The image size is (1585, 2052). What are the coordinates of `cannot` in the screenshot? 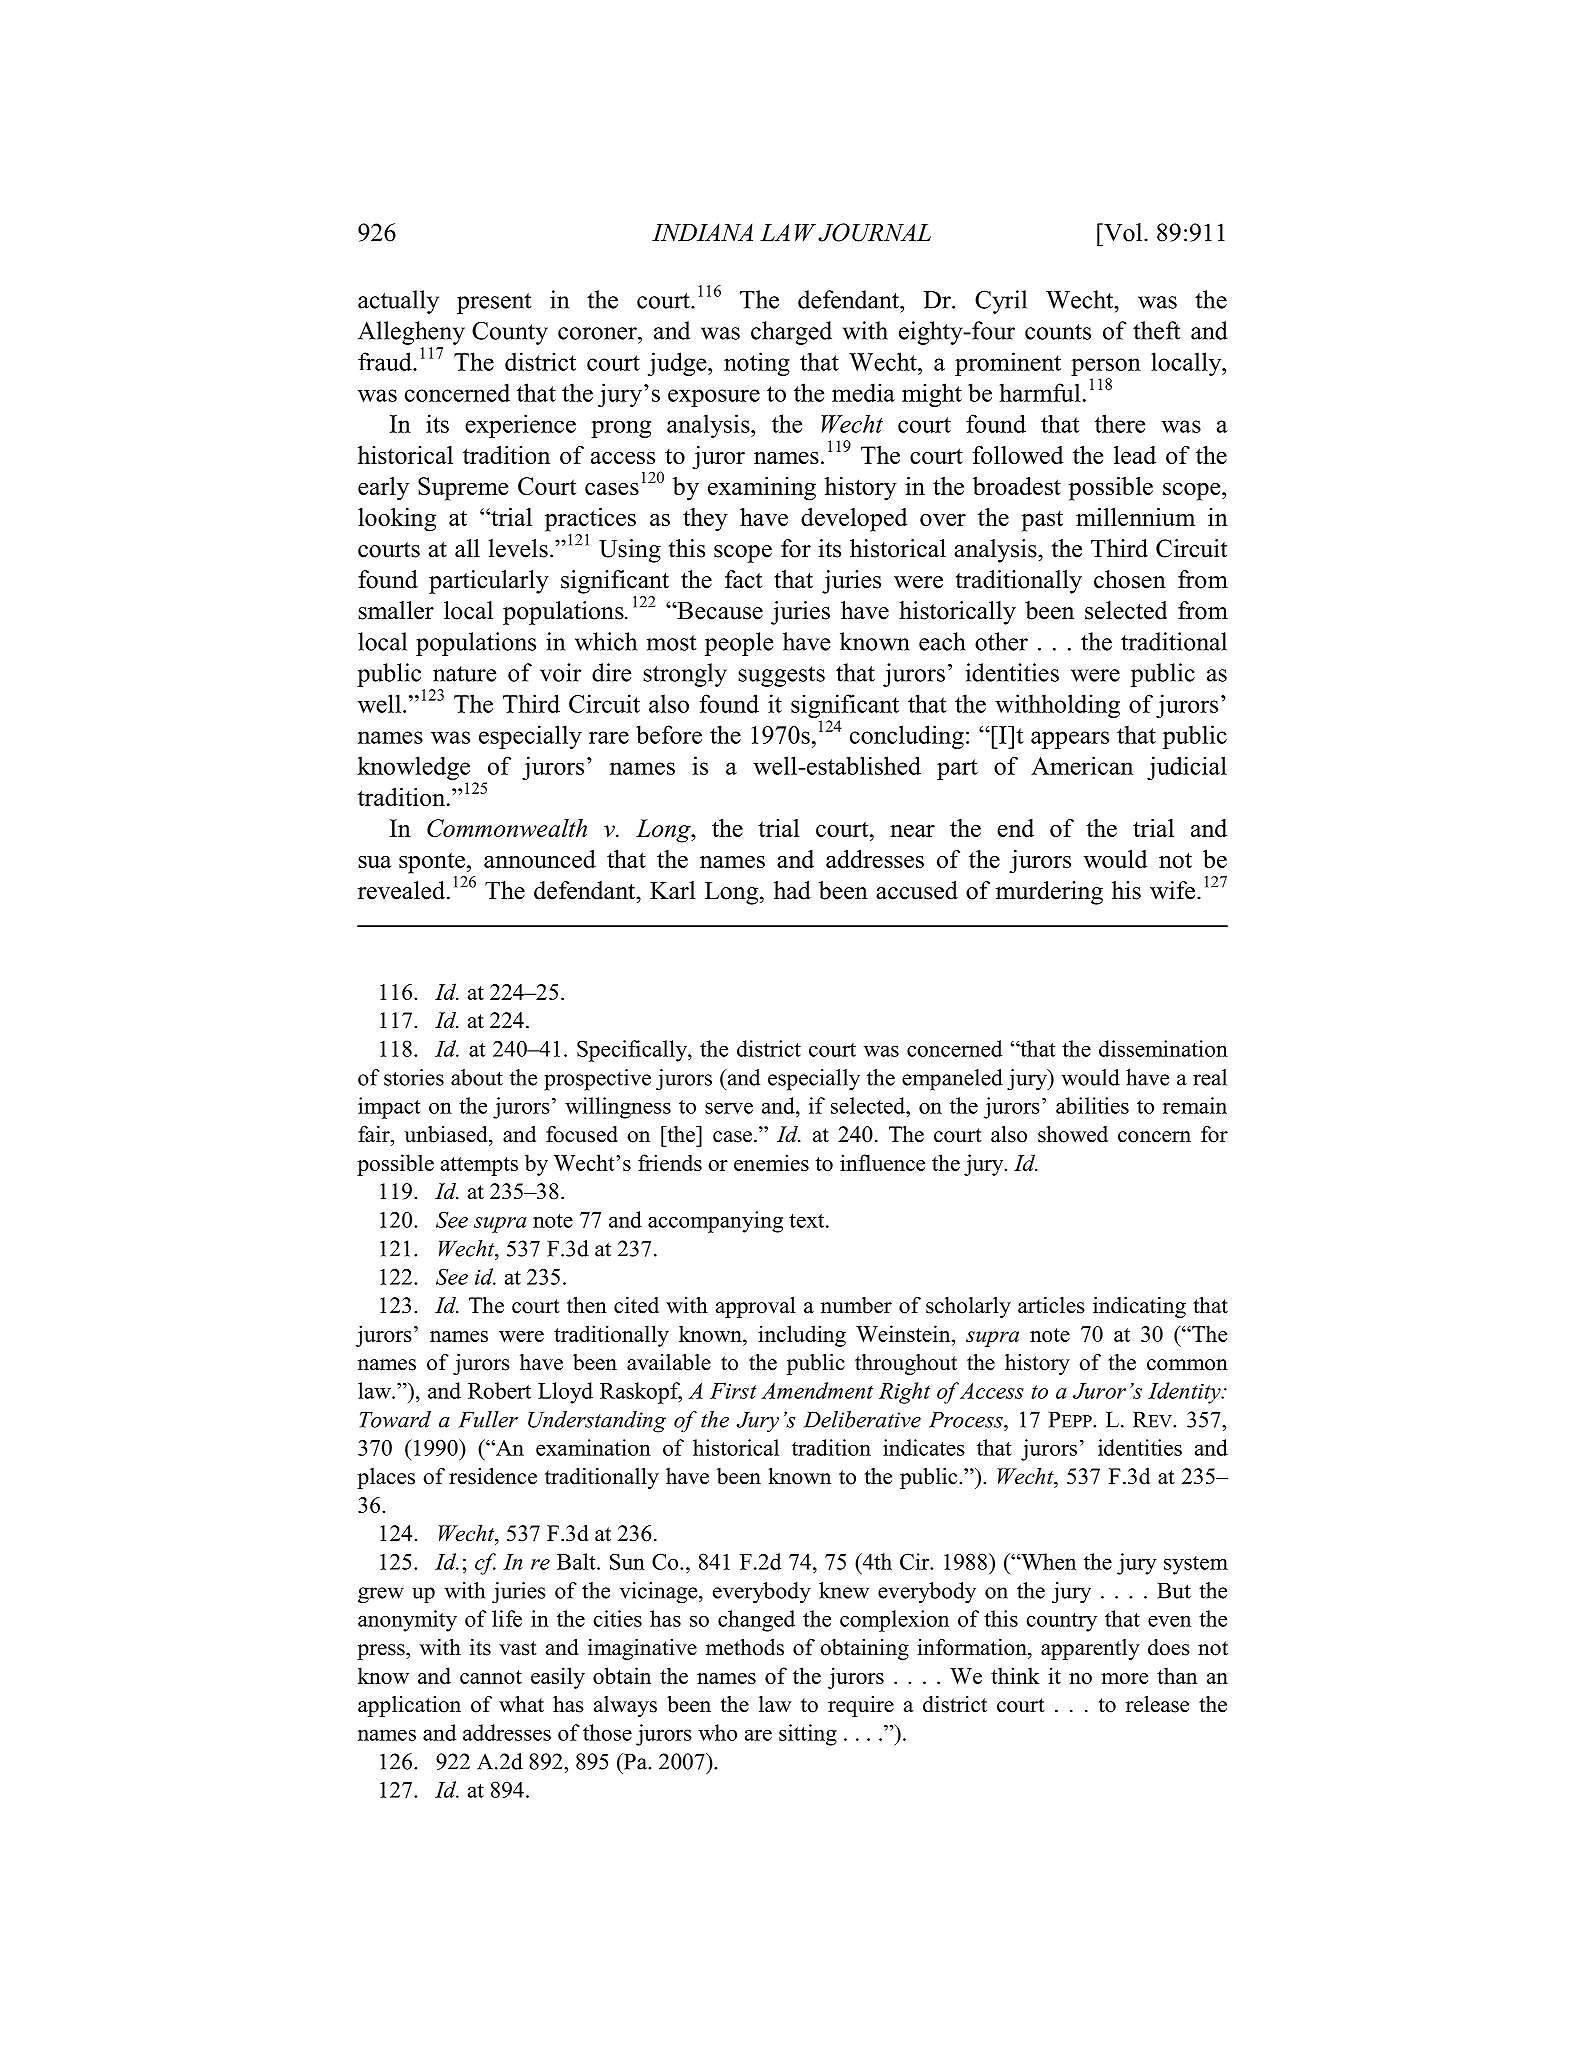 It's located at (491, 1677).
